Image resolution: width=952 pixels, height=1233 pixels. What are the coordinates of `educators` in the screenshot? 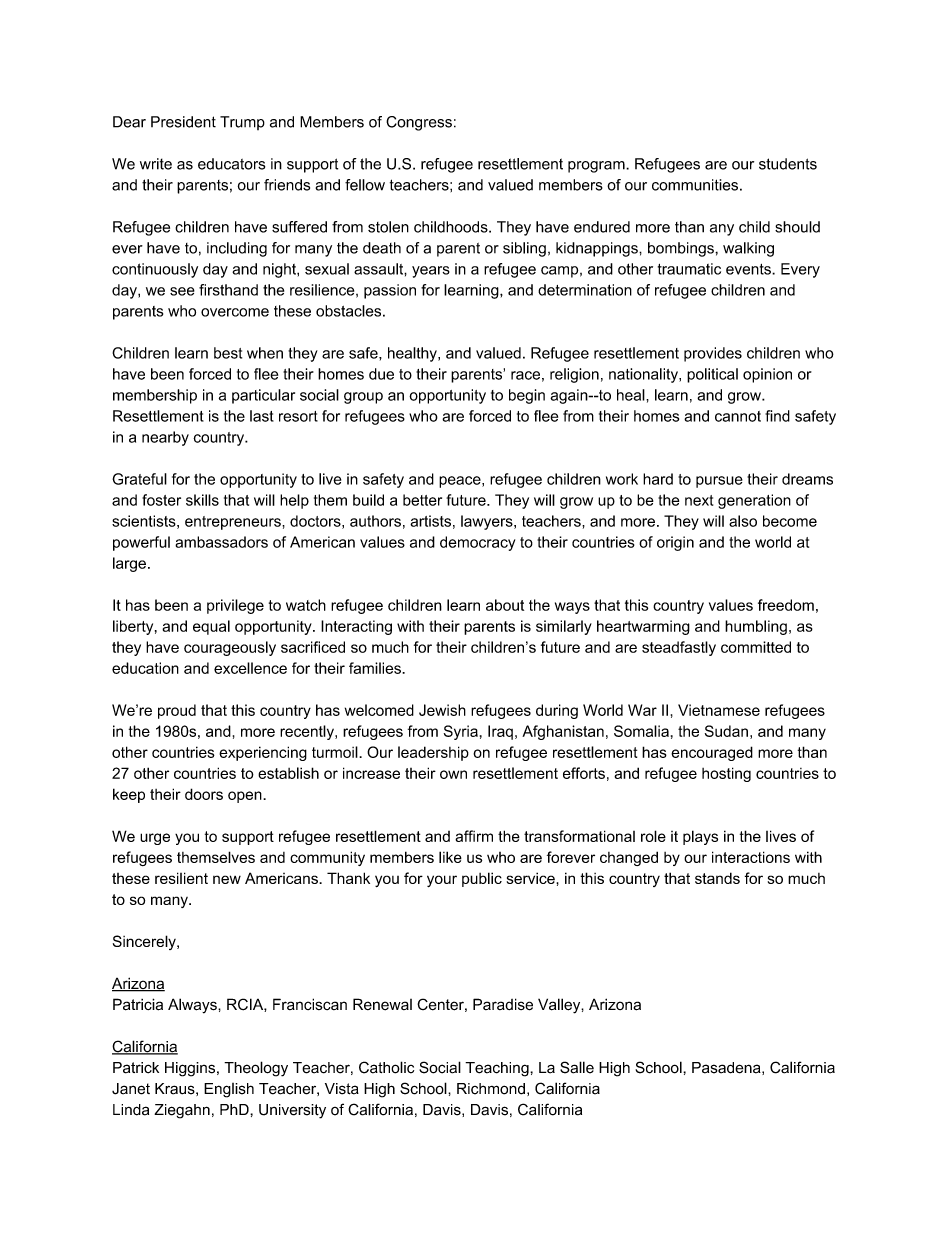 It's located at (231, 164).
